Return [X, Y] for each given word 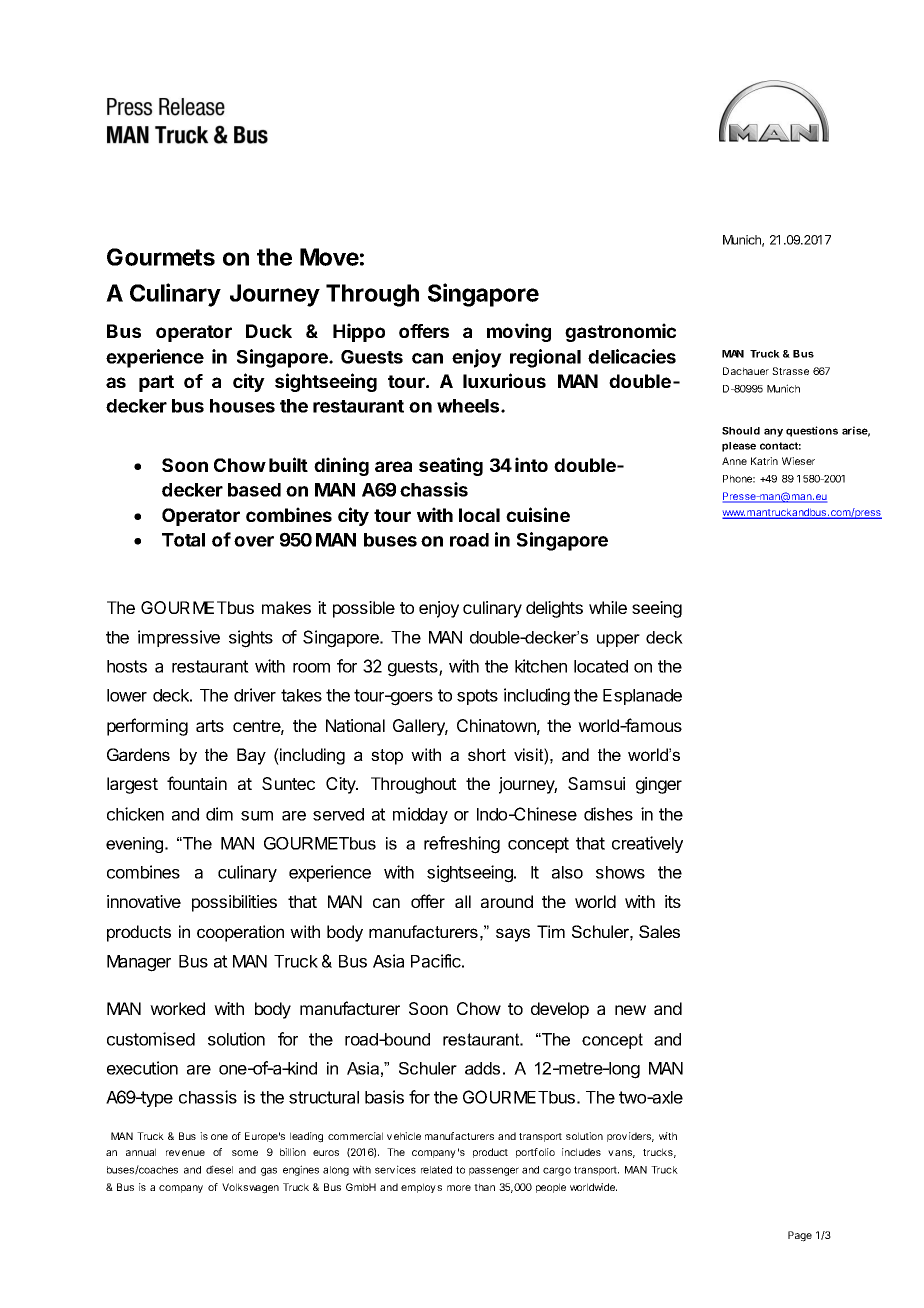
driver [255, 695]
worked [177, 1008]
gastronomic [620, 332]
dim [219, 814]
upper [618, 640]
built [288, 464]
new [630, 1010]
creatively [647, 844]
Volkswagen [250, 1188]
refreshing [462, 845]
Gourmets [161, 257]
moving [519, 332]
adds [482, 1068]
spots [477, 697]
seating [451, 466]
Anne [734, 461]
